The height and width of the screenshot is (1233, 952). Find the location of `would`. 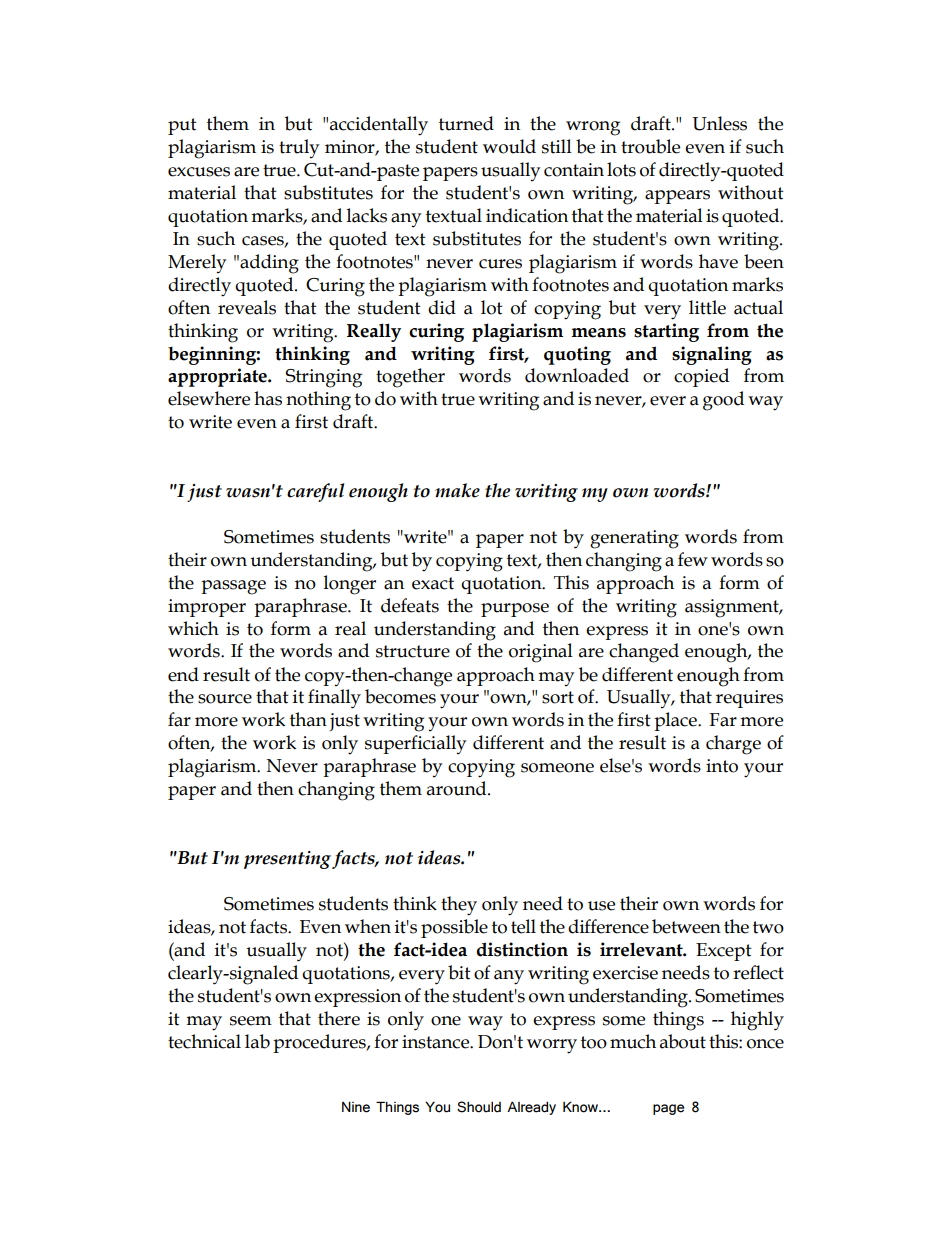

would is located at coordinates (509, 146).
